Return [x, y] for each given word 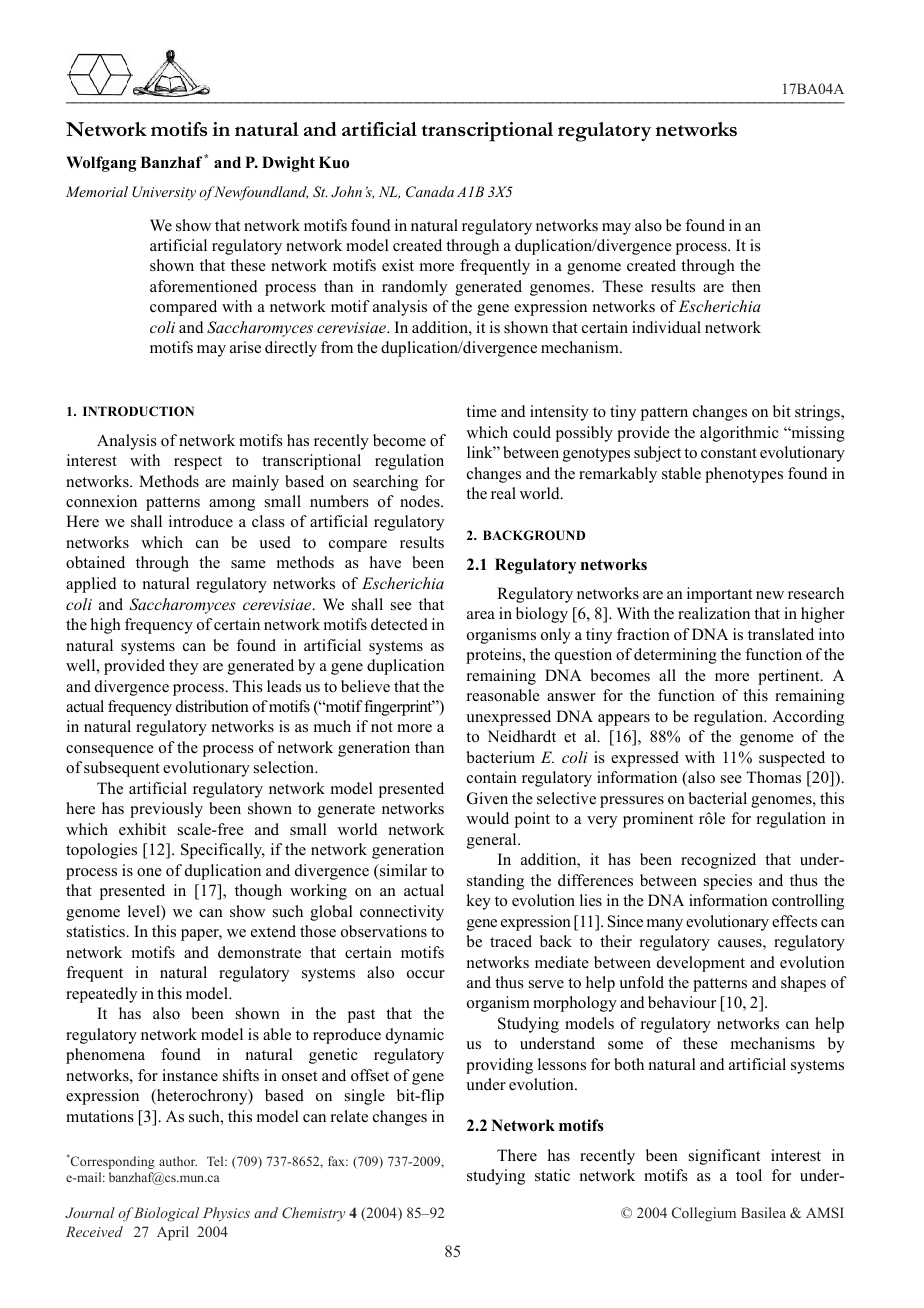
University [164, 193]
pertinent [790, 677]
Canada [430, 192]
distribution [212, 706]
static [552, 1175]
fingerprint [399, 708]
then [746, 286]
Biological [166, 1214]
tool [749, 1175]
